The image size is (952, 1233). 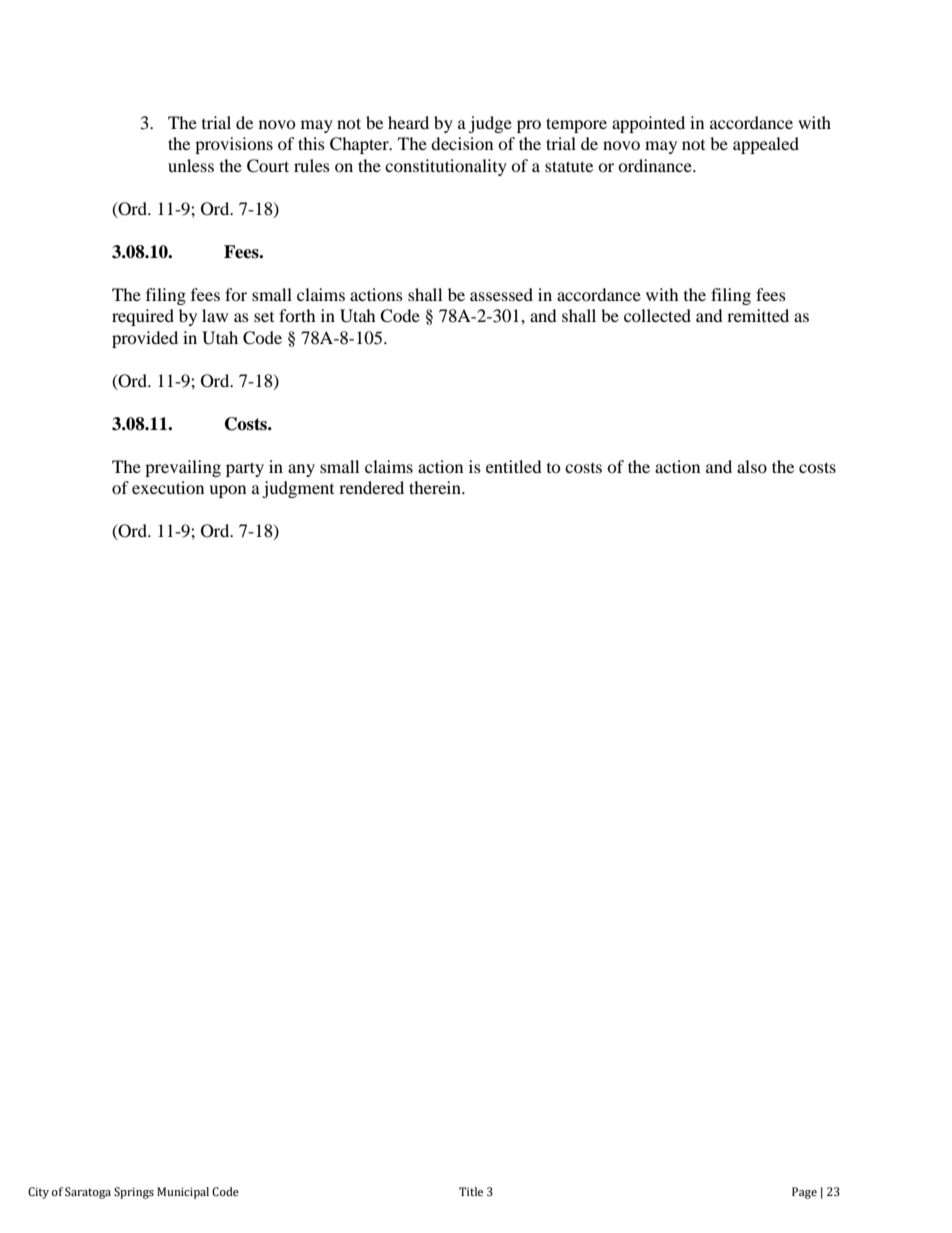 What do you see at coordinates (752, 466) in the image?
I see `also` at bounding box center [752, 466].
